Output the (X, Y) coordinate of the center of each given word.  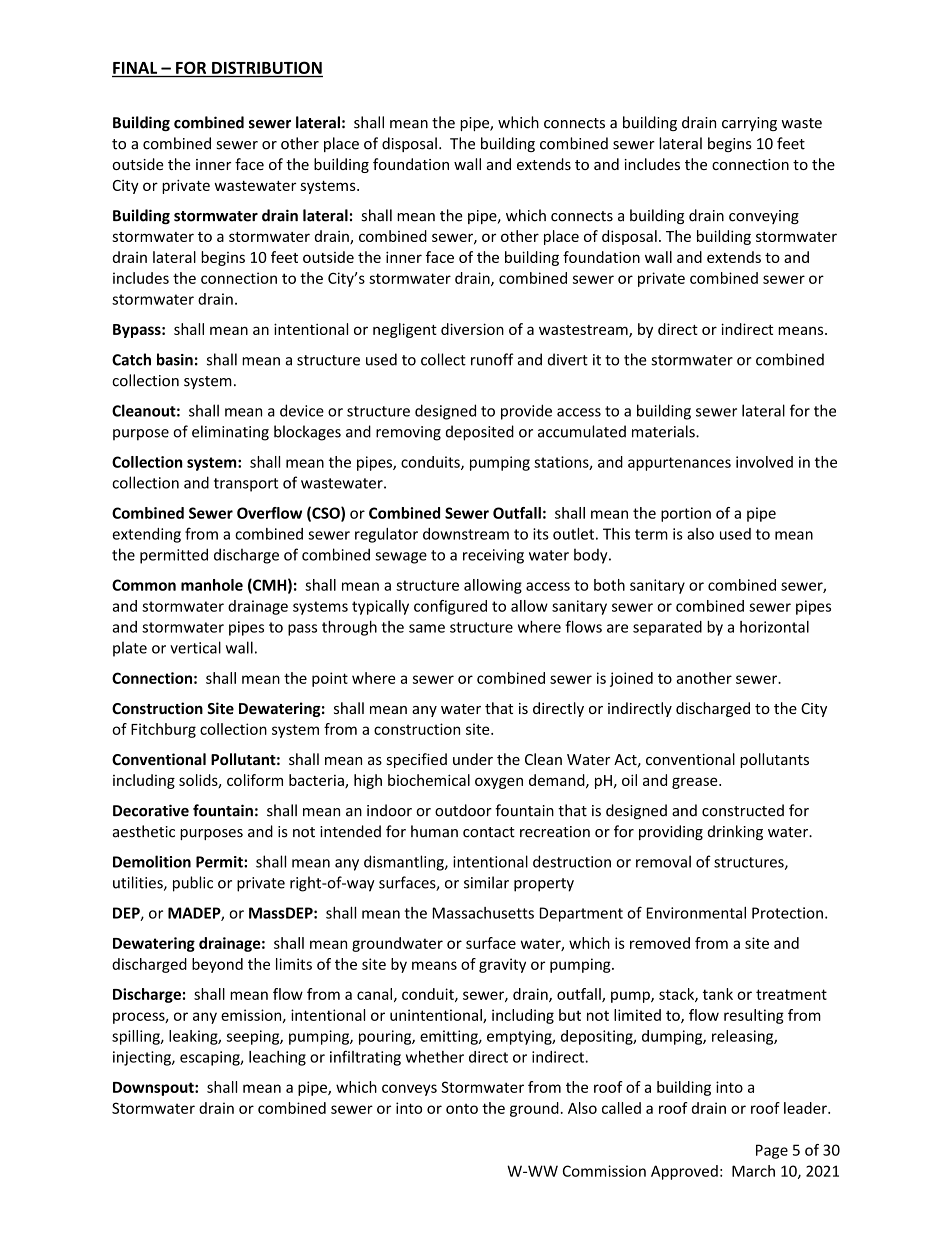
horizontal (774, 627)
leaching (277, 1058)
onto (462, 1109)
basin (175, 359)
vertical (195, 647)
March (753, 1171)
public (193, 884)
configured (450, 607)
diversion (472, 329)
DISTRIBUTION (267, 67)
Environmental (696, 913)
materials (664, 431)
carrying (749, 124)
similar (486, 882)
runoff (492, 359)
